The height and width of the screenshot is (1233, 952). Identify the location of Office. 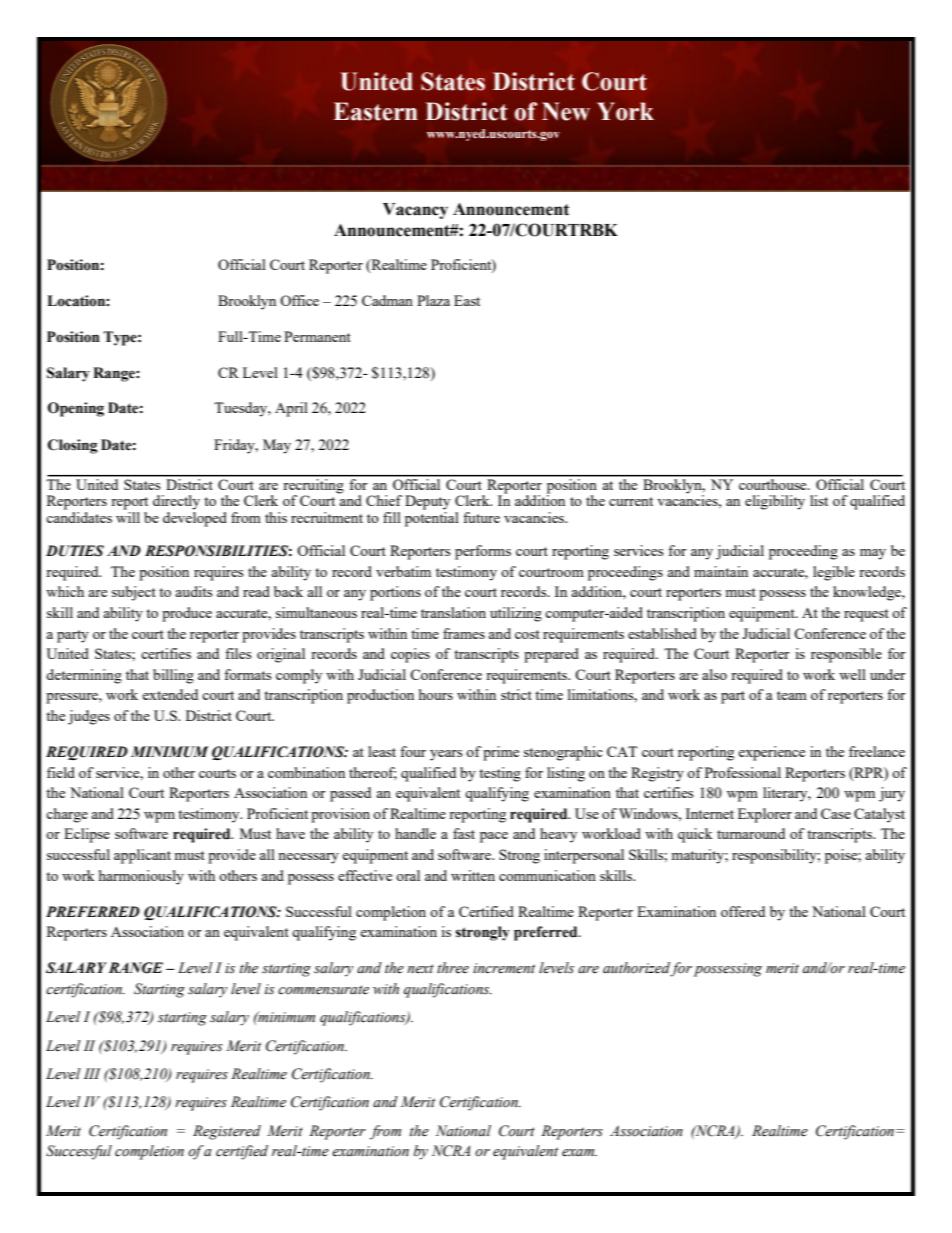
(299, 300).
